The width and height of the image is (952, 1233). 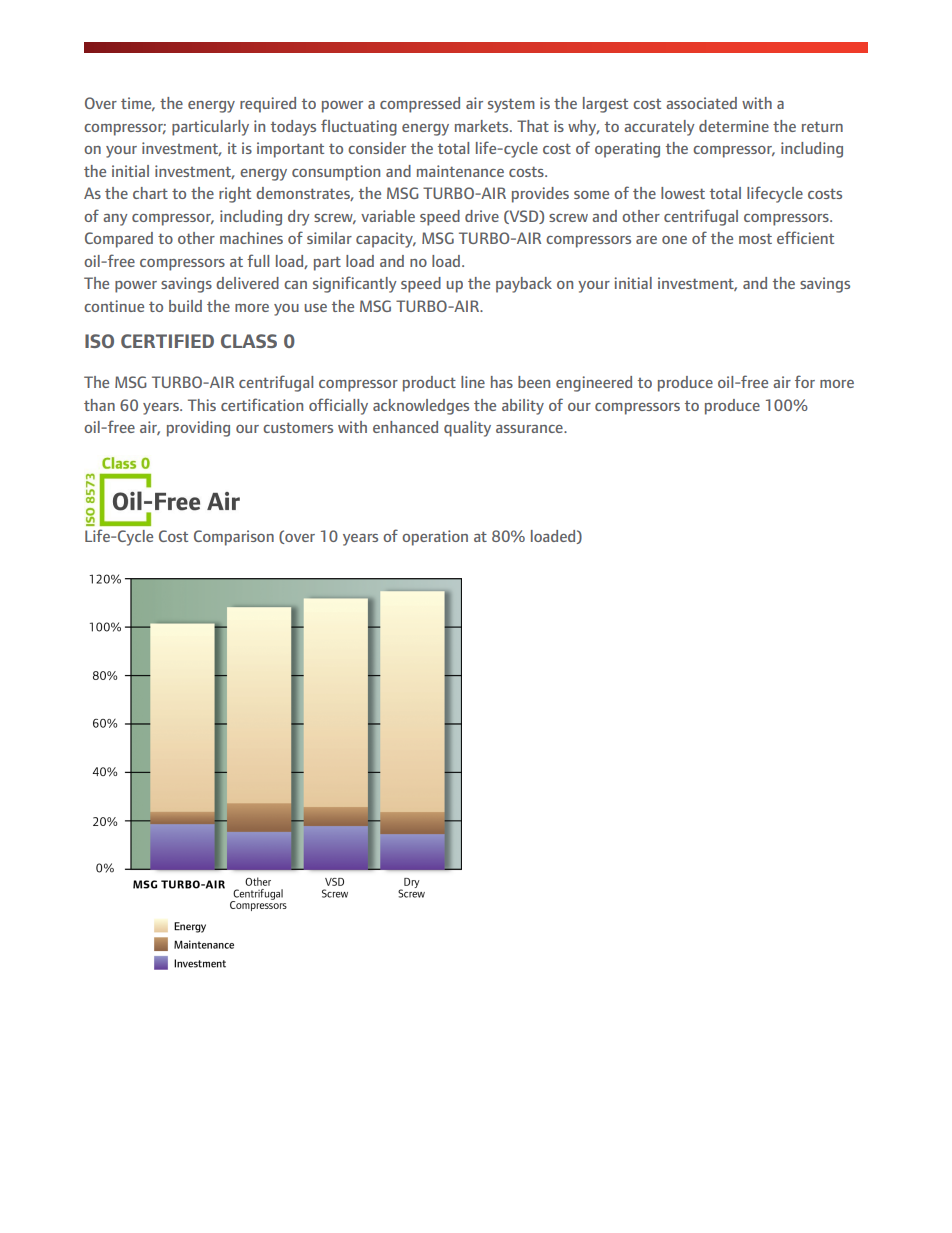 What do you see at coordinates (268, 105) in the image?
I see `required` at bounding box center [268, 105].
